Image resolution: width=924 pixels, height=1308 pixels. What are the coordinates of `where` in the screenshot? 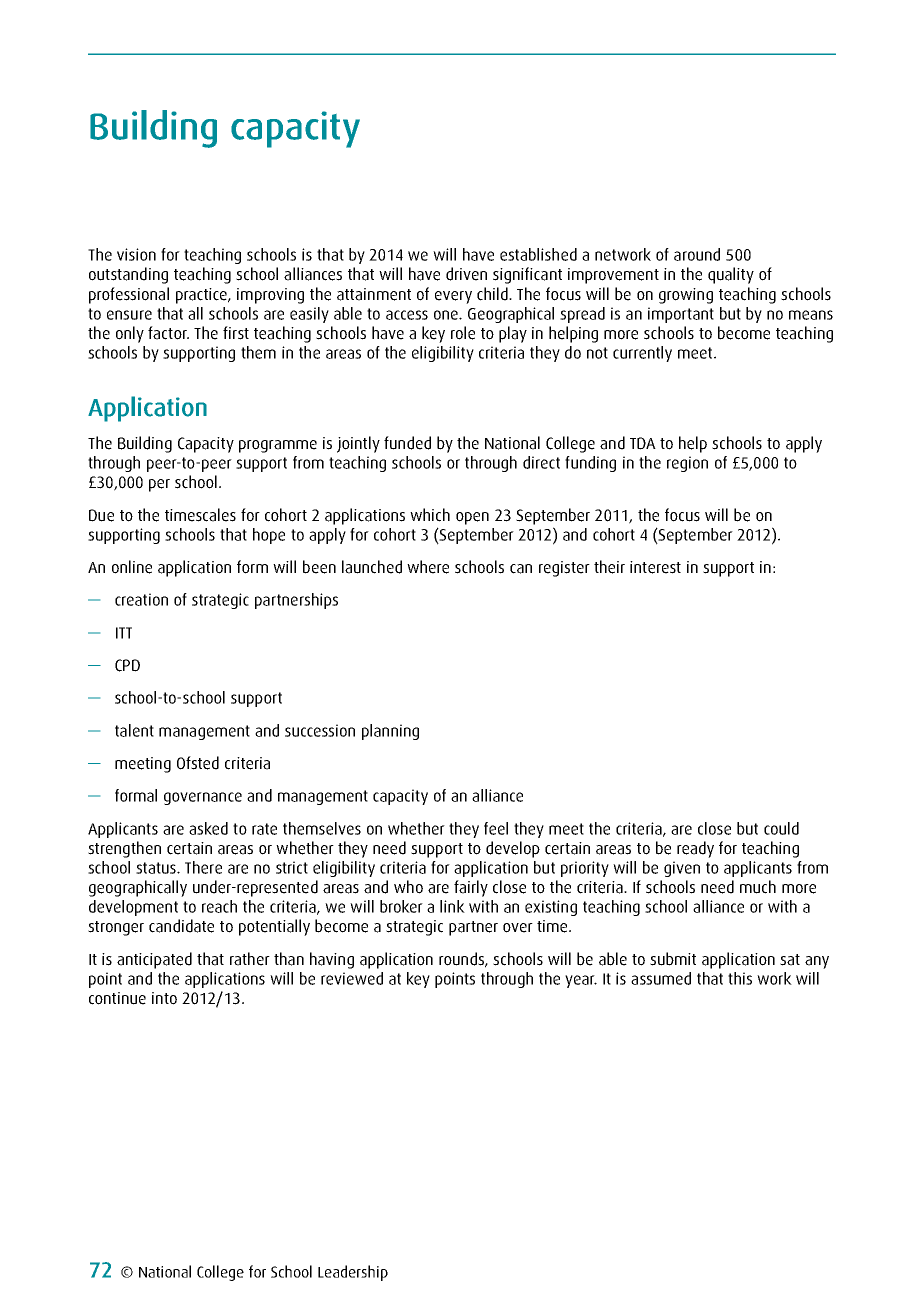 It's located at (428, 567).
